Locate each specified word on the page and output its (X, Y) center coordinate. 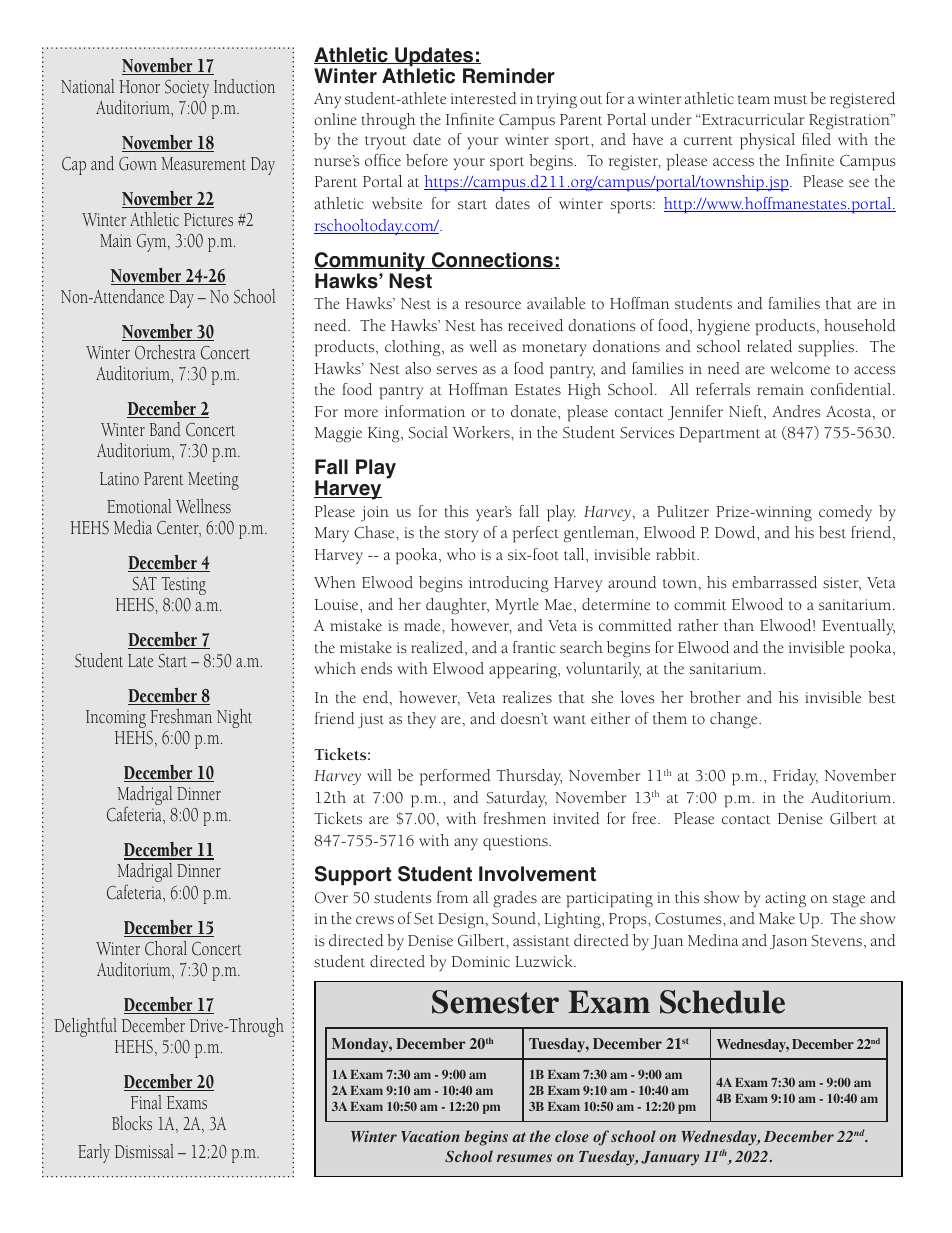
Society (187, 89)
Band (165, 429)
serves (457, 370)
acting (785, 900)
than (739, 625)
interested (484, 98)
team (754, 99)
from (452, 897)
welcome (800, 368)
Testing (183, 586)
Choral (166, 948)
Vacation (430, 1136)
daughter (457, 606)
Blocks (132, 1123)
